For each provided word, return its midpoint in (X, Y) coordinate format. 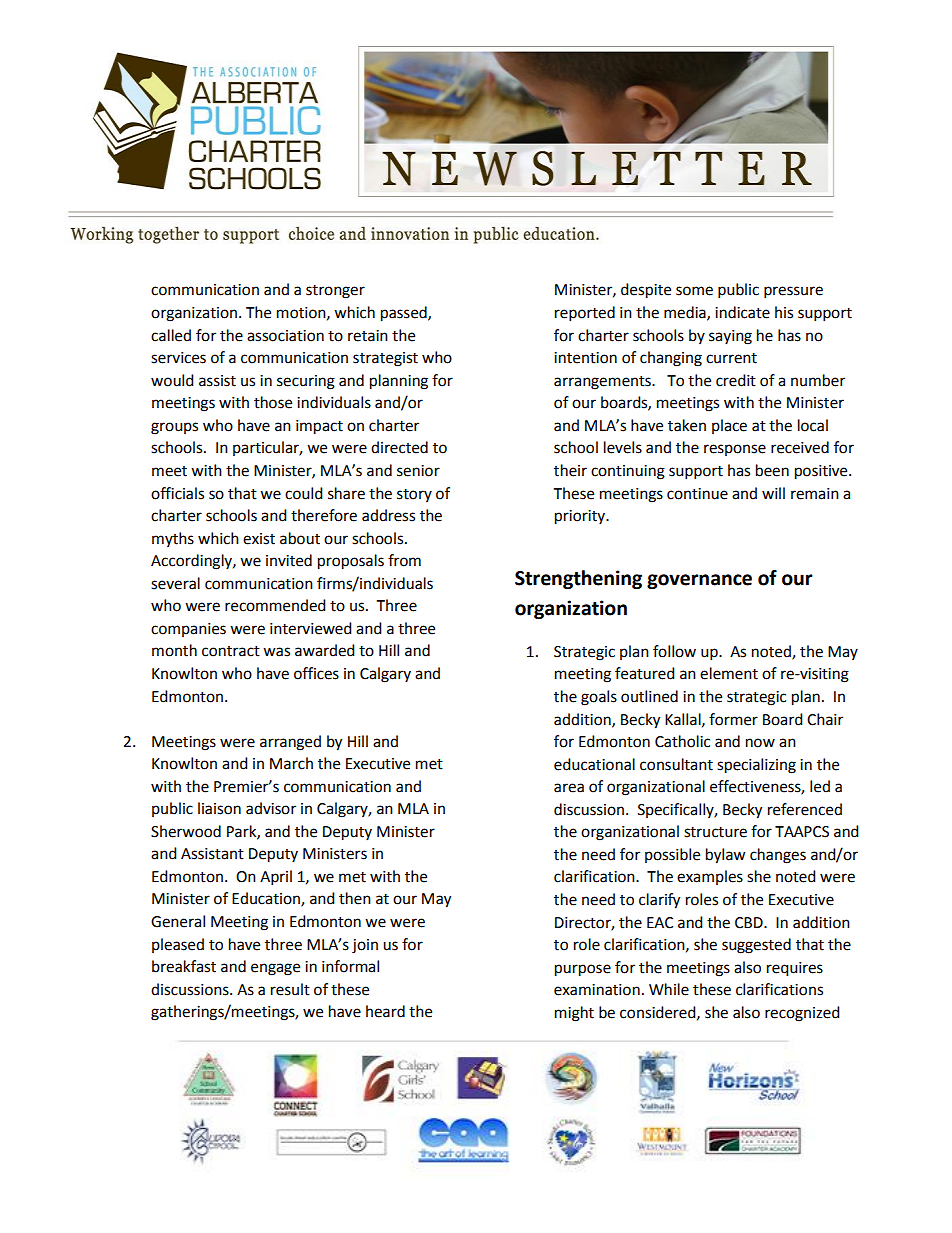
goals (599, 698)
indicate (742, 312)
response (735, 450)
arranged (290, 743)
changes (778, 856)
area (569, 788)
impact (319, 427)
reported (585, 314)
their (570, 470)
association (285, 336)
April (276, 878)
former (733, 719)
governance (699, 581)
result (290, 989)
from (404, 560)
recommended (275, 605)
